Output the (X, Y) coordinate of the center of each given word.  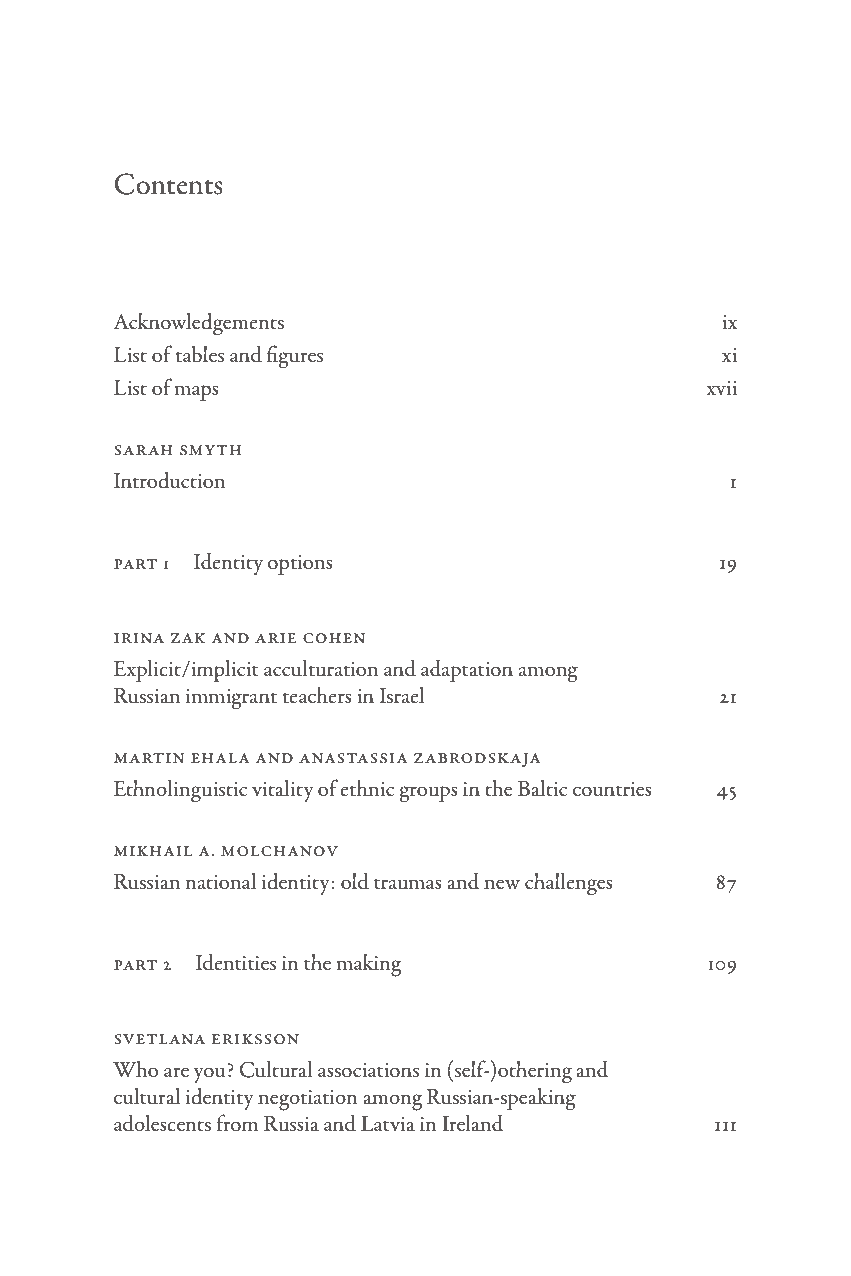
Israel (402, 695)
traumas (408, 884)
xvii (721, 388)
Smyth (210, 450)
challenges (569, 884)
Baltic (542, 788)
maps (197, 393)
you (209, 1075)
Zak (188, 638)
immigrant (231, 699)
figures (295, 357)
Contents (169, 184)
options (300, 565)
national (221, 881)
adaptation (467, 671)
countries (612, 789)
